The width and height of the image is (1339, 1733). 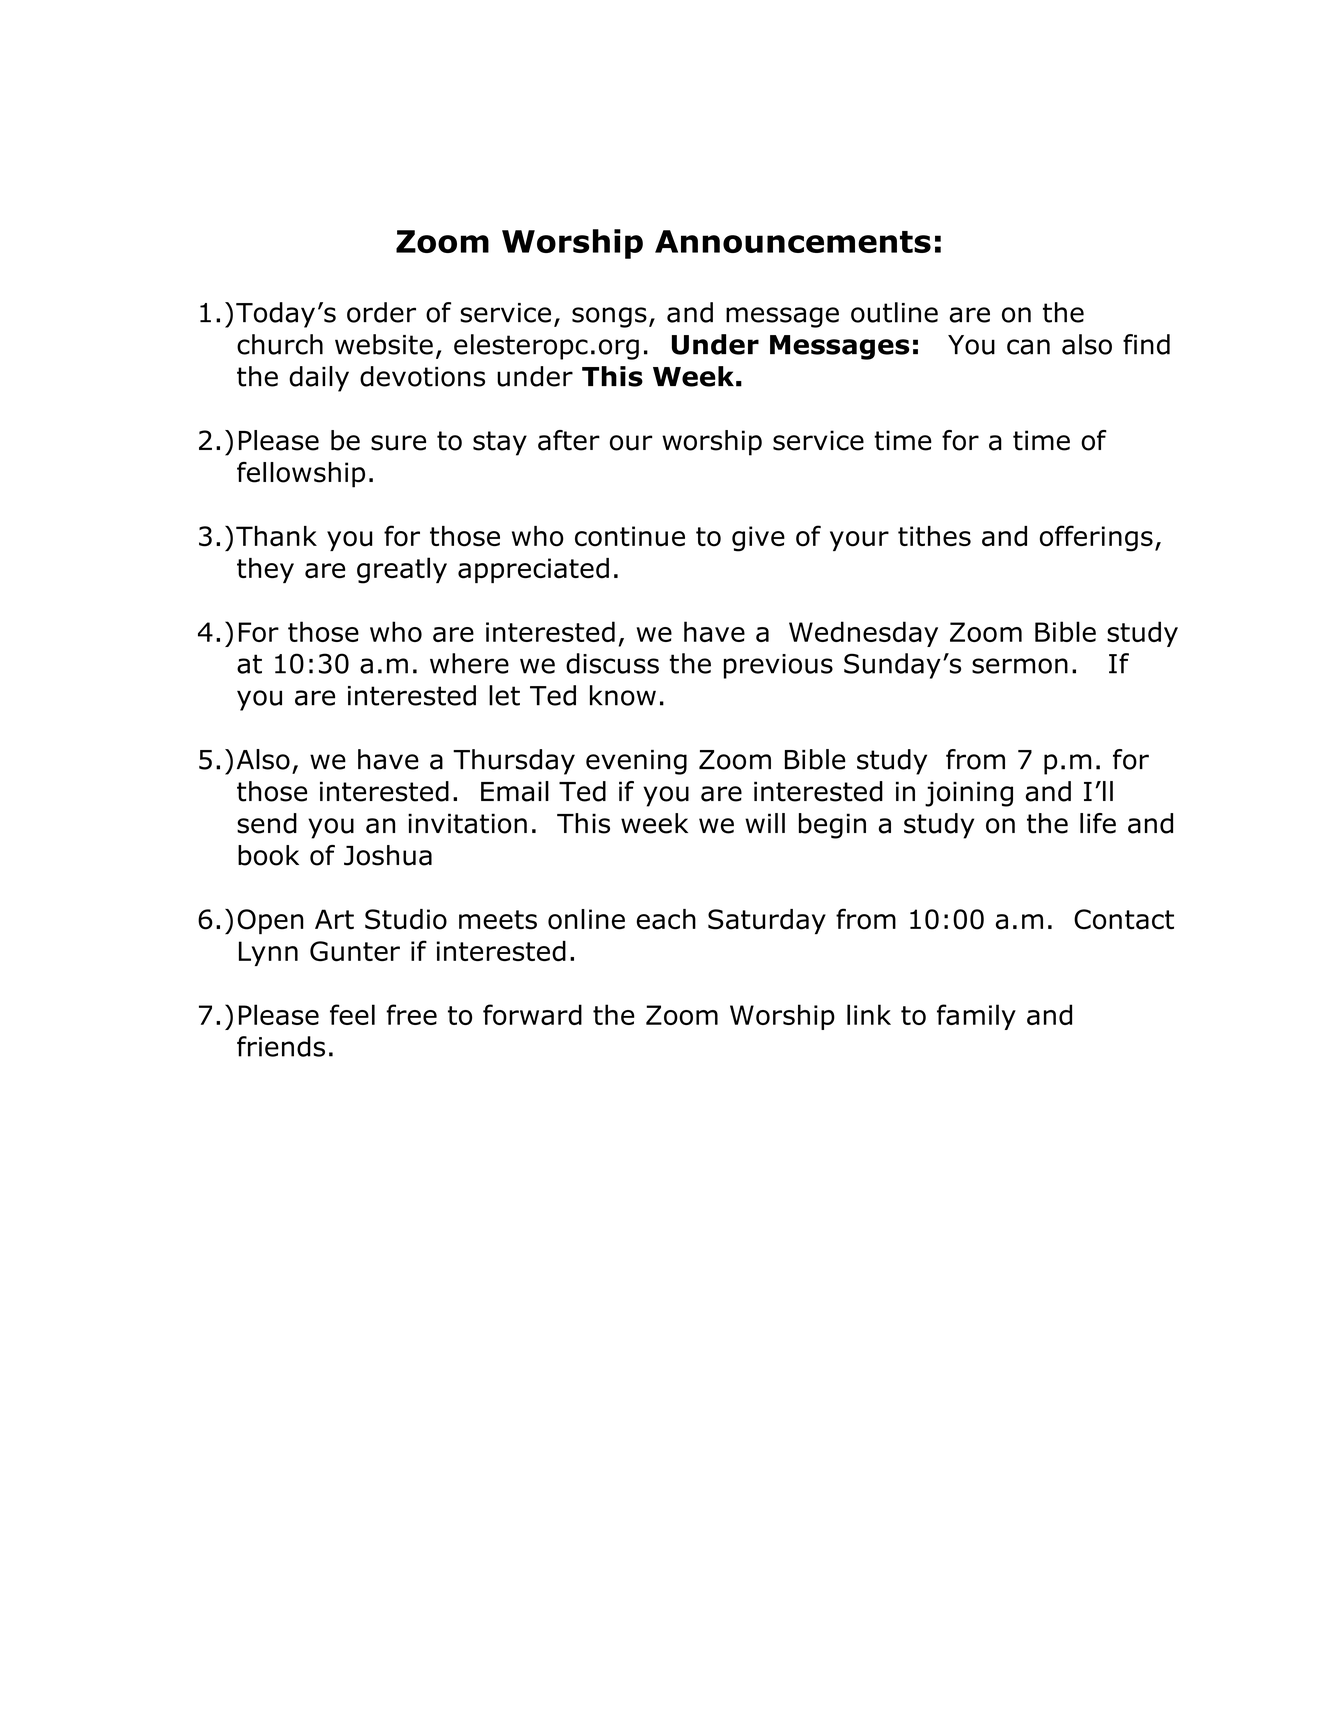 What do you see at coordinates (1028, 347) in the image?
I see `can` at bounding box center [1028, 347].
